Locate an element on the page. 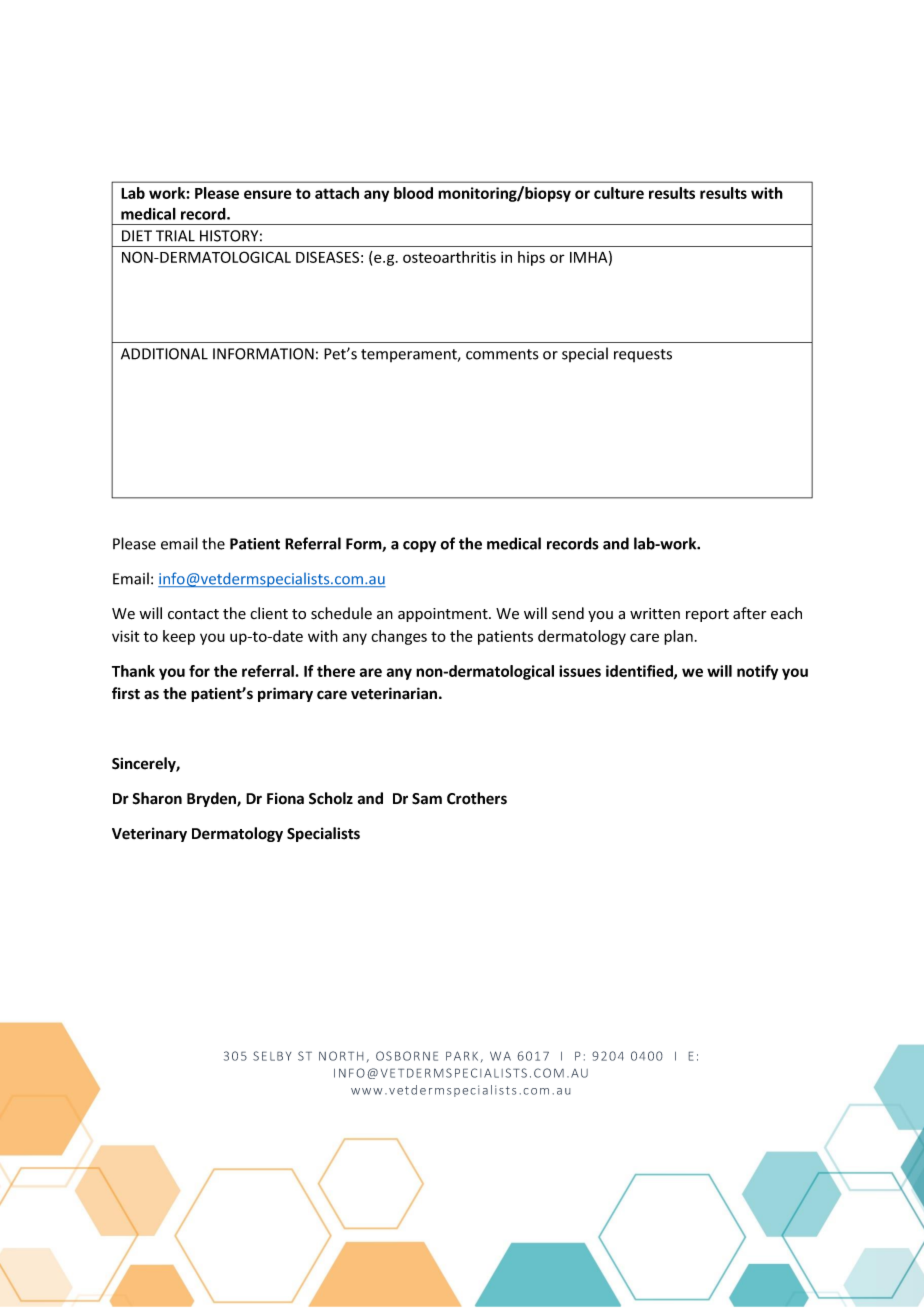  comments is located at coordinates (502, 354).
